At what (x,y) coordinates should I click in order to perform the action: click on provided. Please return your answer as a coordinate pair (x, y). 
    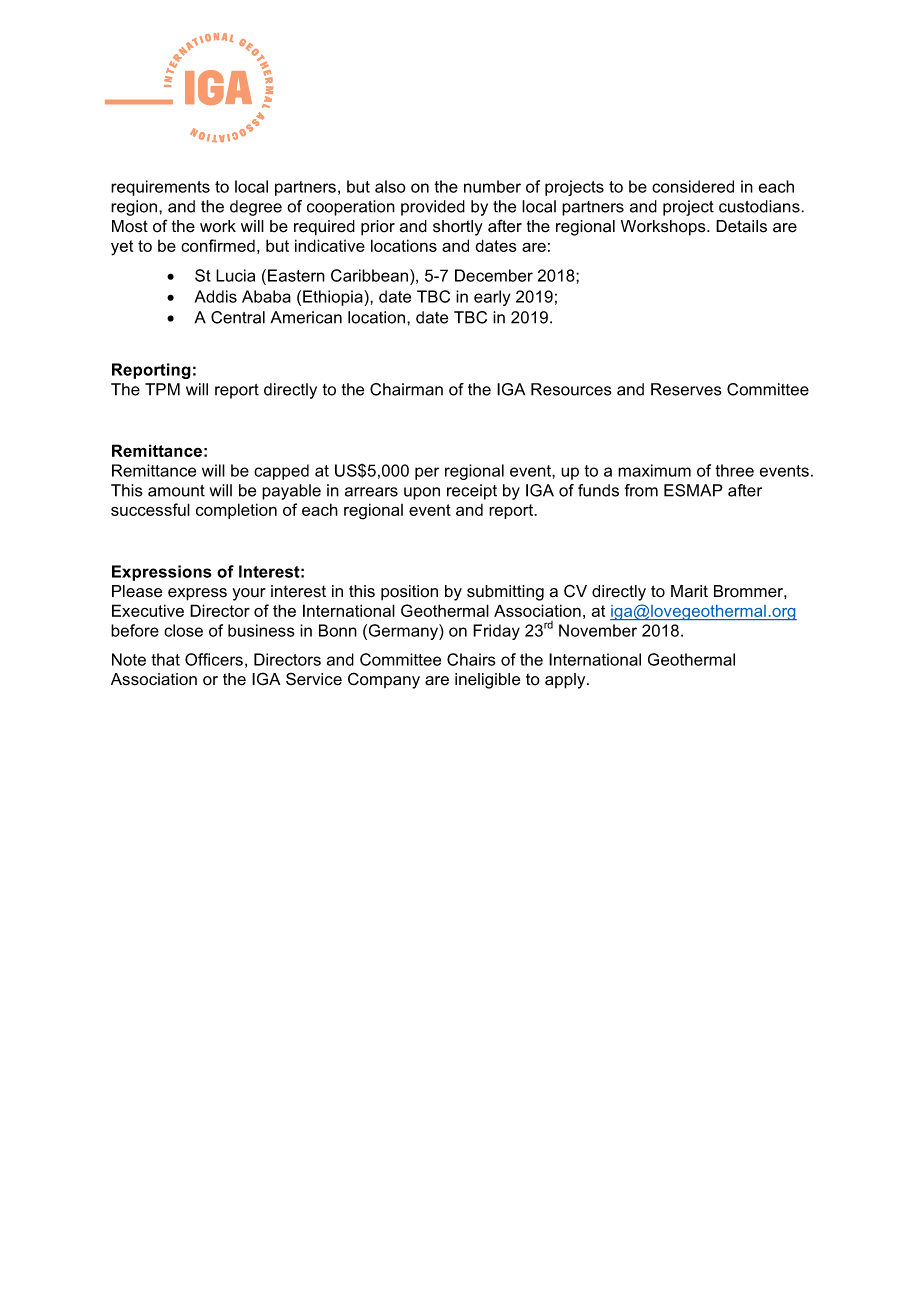
    Looking at the image, I should click on (433, 208).
